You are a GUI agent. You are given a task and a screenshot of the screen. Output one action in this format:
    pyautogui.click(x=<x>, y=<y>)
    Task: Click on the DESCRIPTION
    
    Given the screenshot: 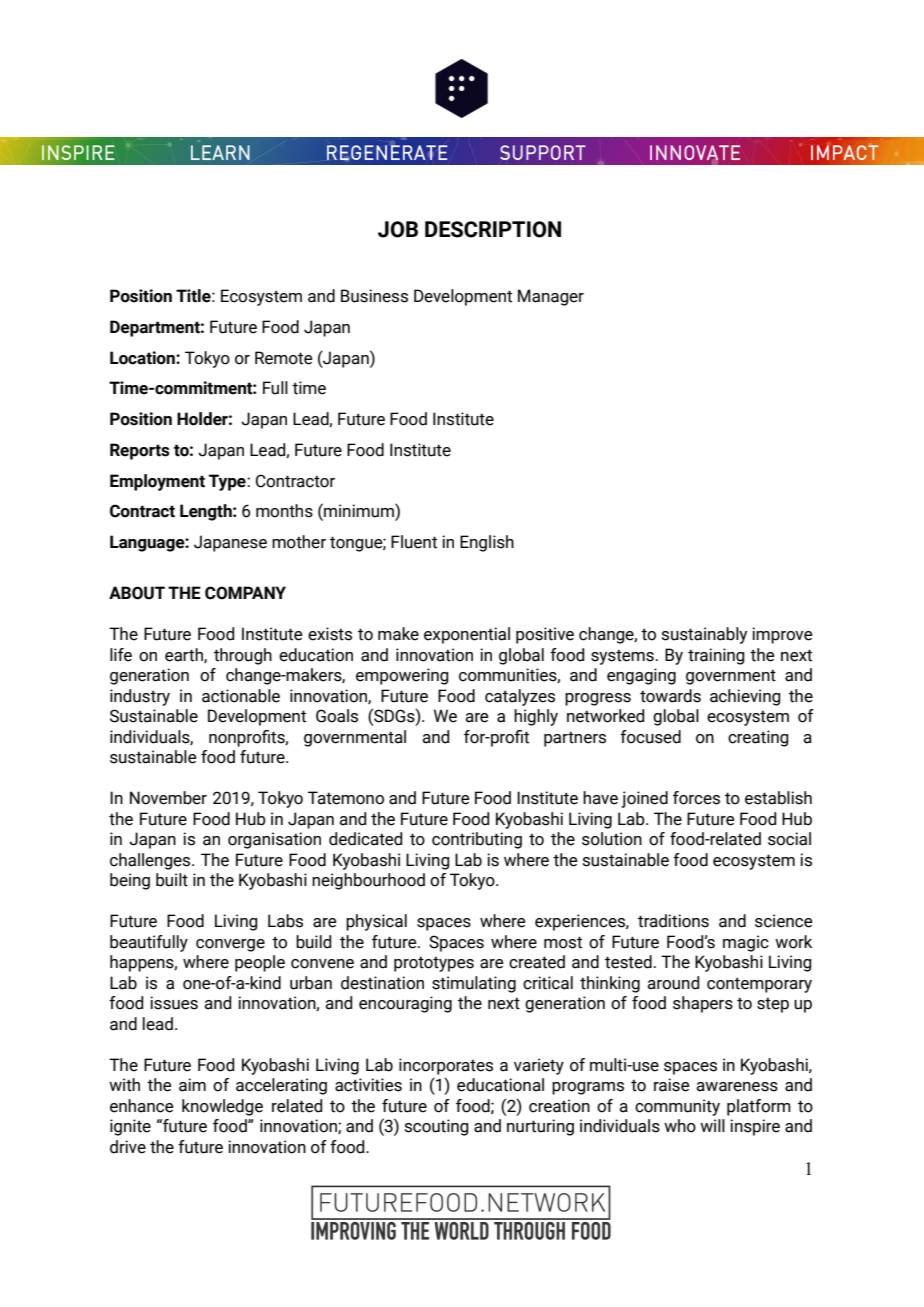 What is the action you would take?
    pyautogui.click(x=493, y=229)
